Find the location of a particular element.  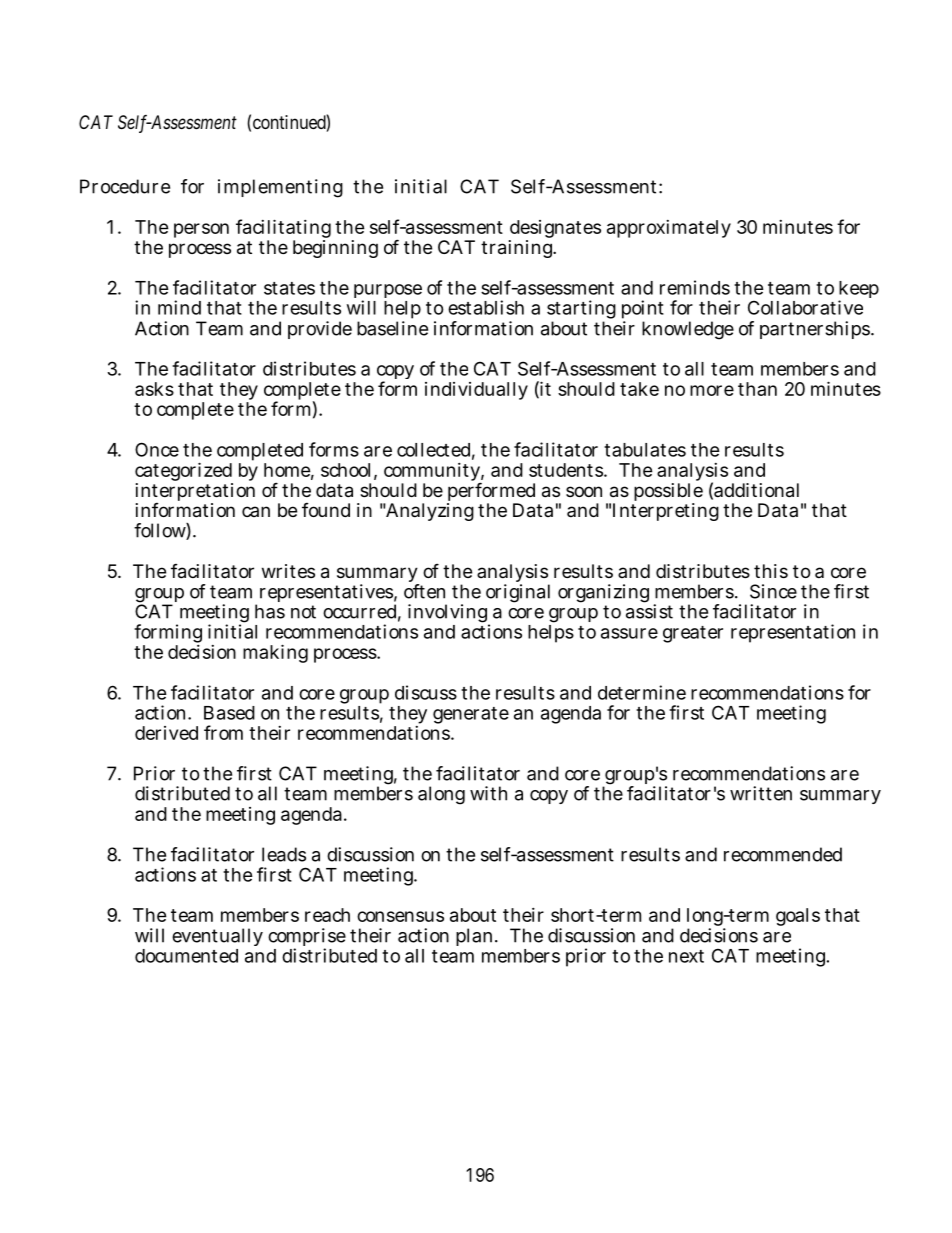

representation is located at coordinates (793, 633).
